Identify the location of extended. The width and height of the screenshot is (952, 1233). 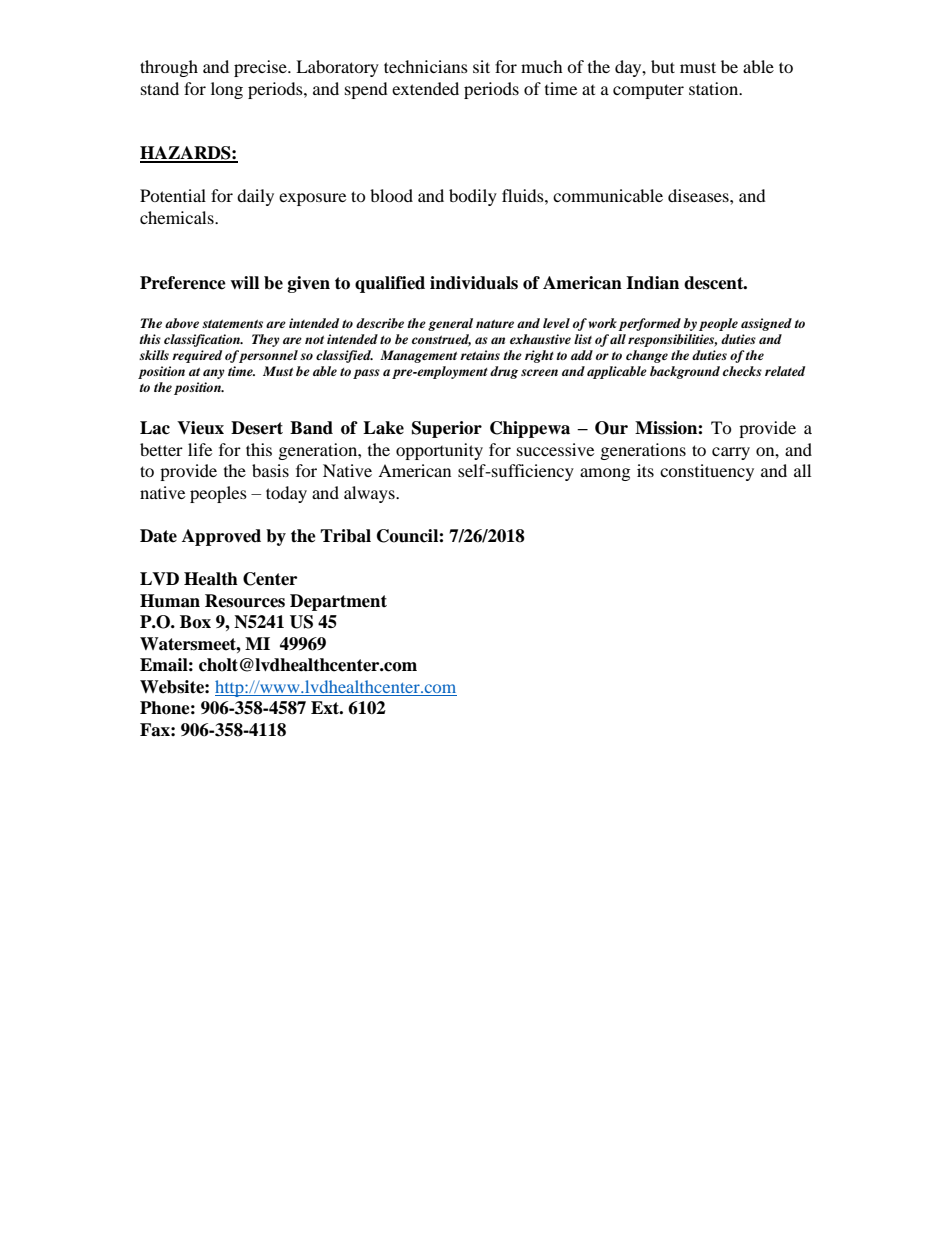
(425, 88).
